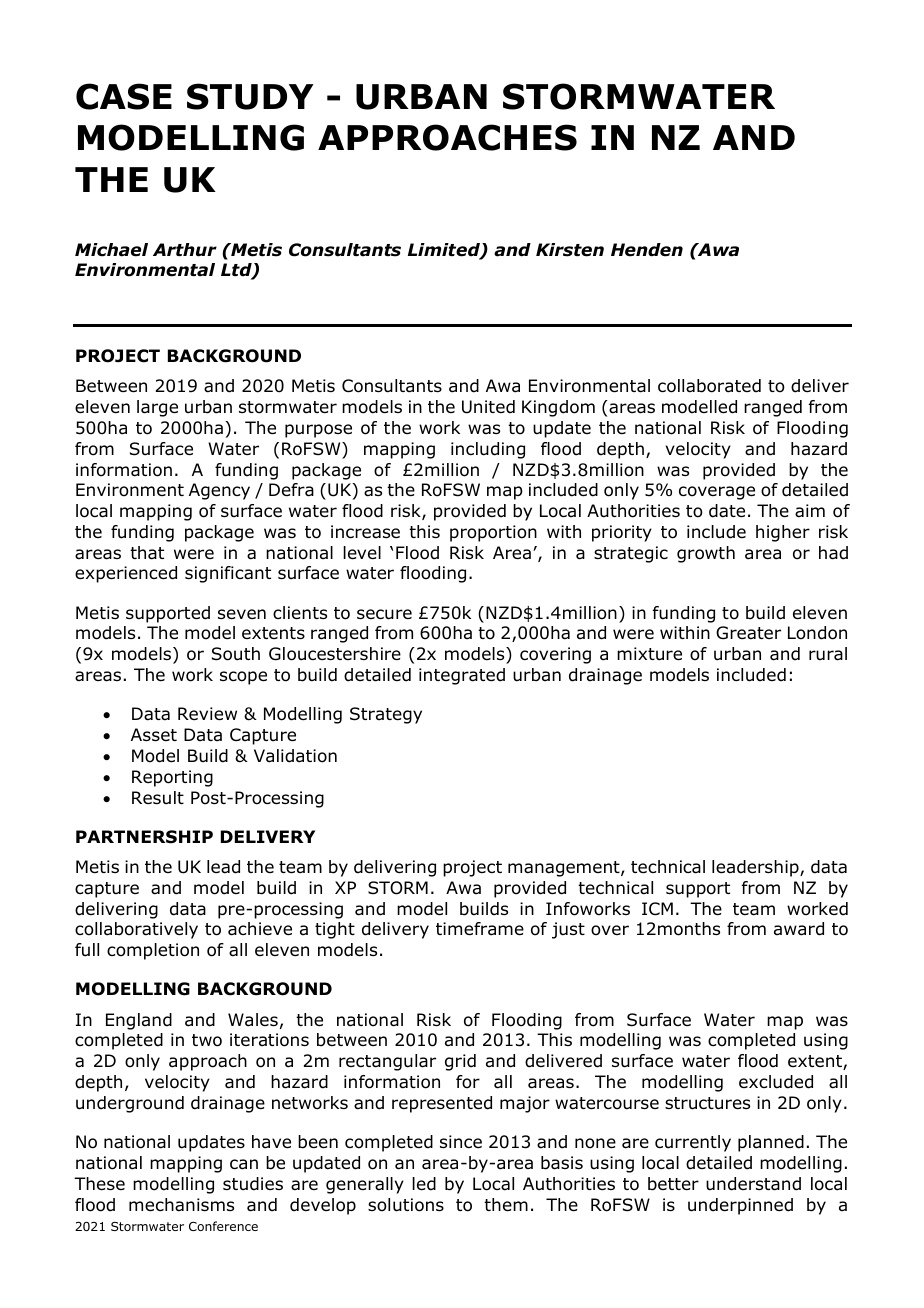 This screenshot has width=924, height=1308. Describe the element at coordinates (810, 511) in the screenshot. I see `aim` at that location.
